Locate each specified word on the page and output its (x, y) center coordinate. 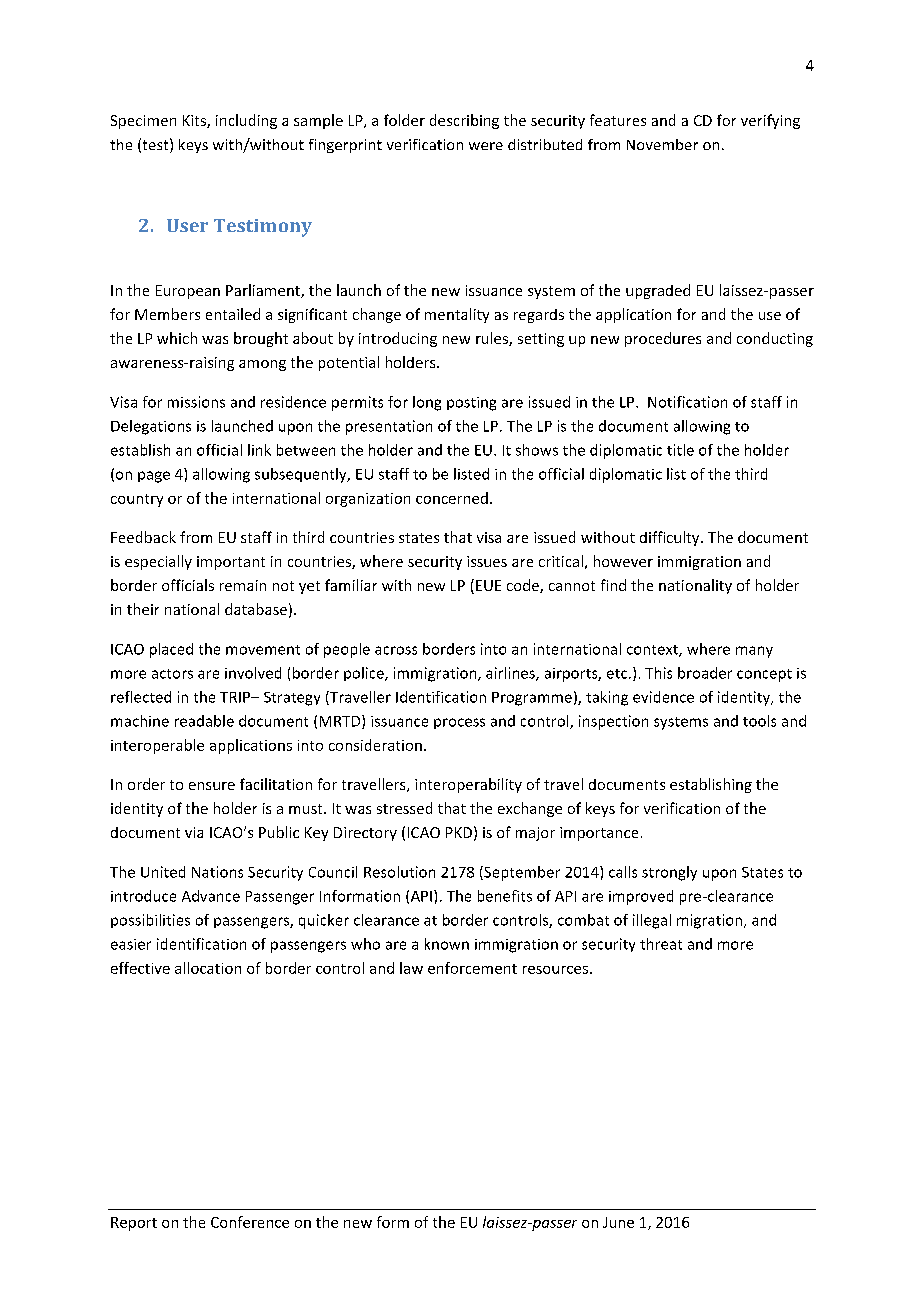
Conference (250, 1222)
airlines (511, 674)
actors (172, 674)
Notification (687, 402)
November (662, 144)
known (447, 944)
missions (196, 402)
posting (471, 404)
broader (705, 673)
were (486, 146)
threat (661, 944)
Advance (211, 896)
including (246, 121)
